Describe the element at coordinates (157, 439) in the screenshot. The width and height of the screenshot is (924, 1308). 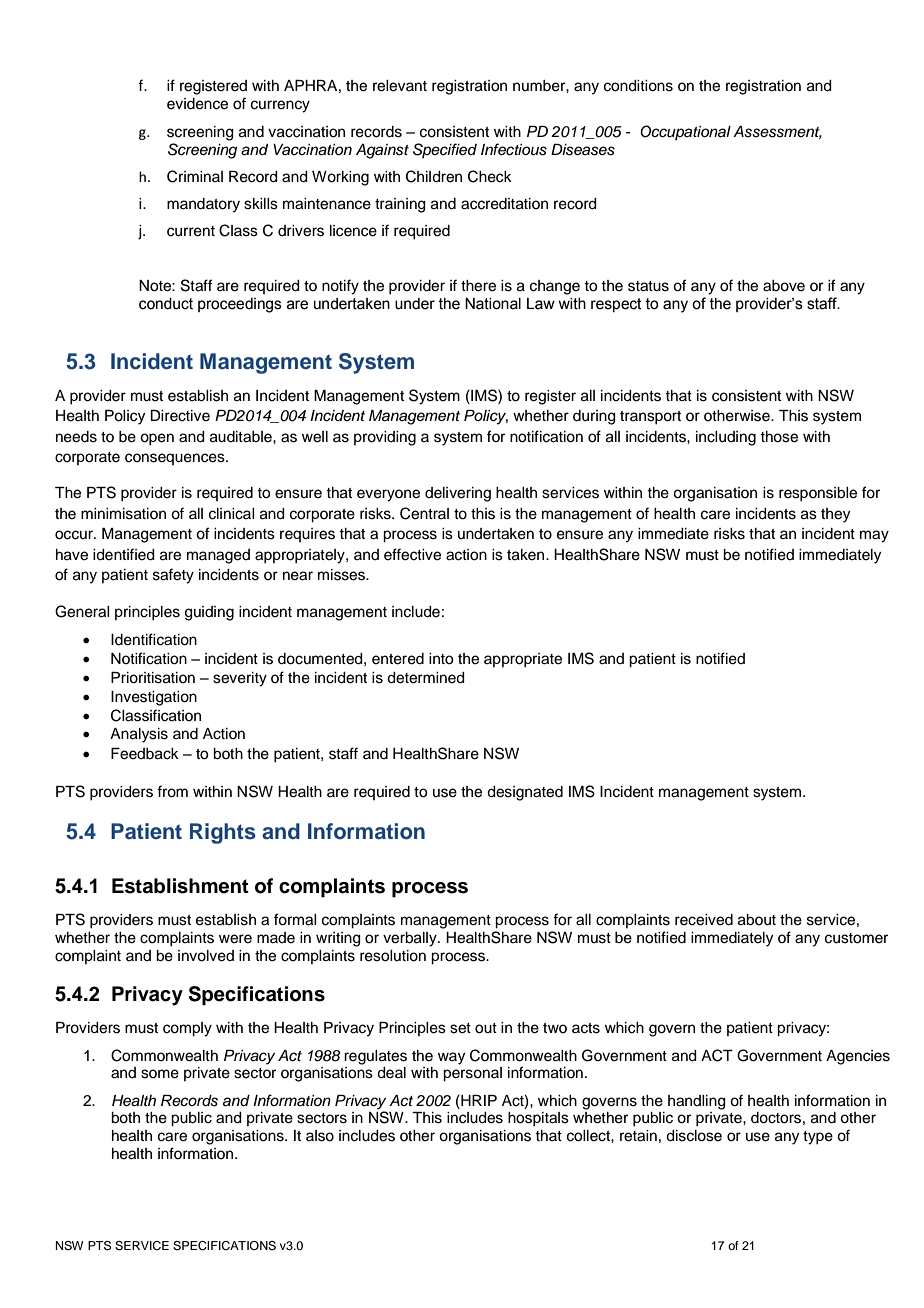
I see `open` at that location.
